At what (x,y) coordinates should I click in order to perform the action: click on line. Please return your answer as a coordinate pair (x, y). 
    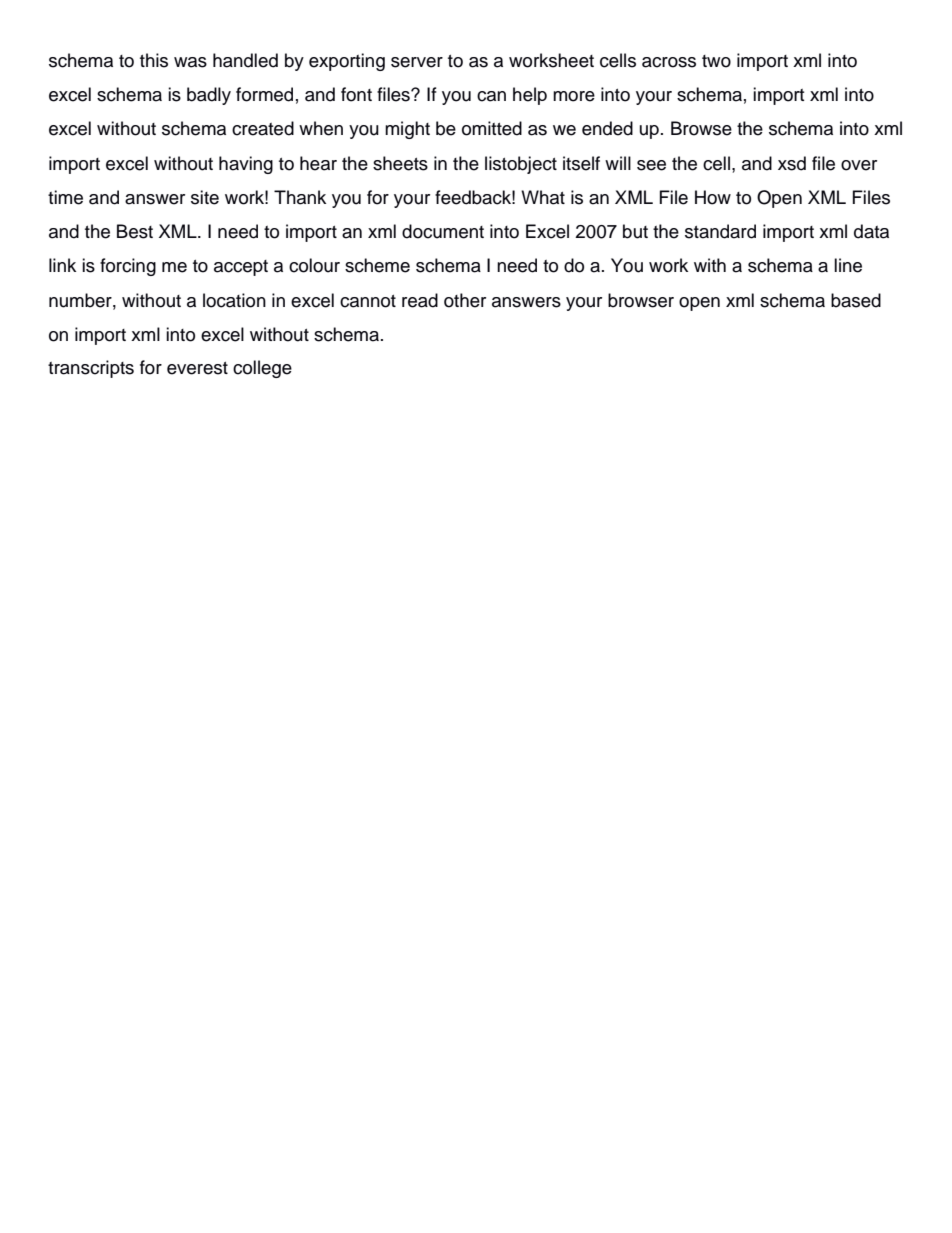
    Looking at the image, I should click on (848, 265).
